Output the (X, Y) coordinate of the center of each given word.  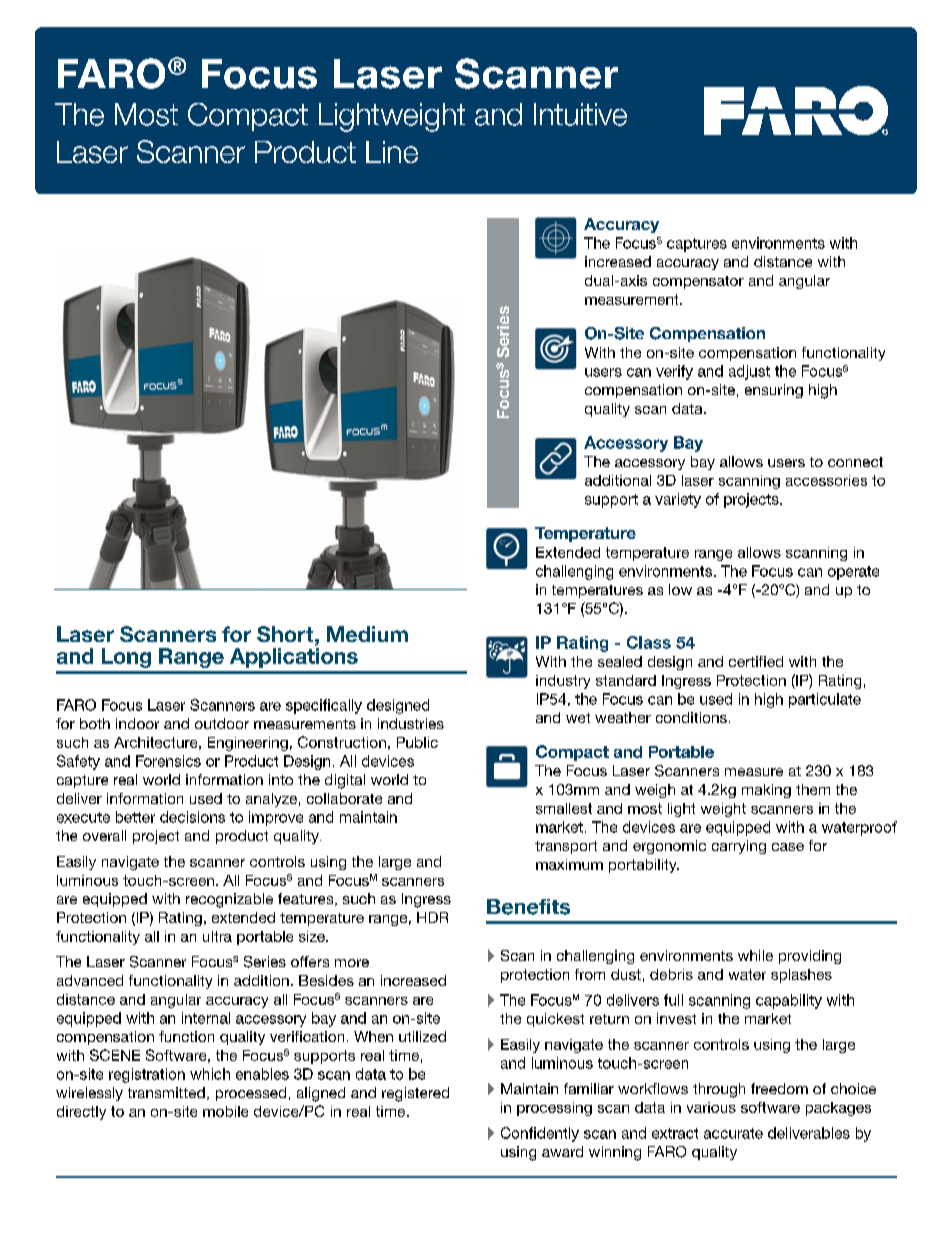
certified (756, 661)
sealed (620, 661)
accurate (733, 1133)
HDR (432, 917)
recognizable (229, 900)
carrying (739, 847)
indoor (137, 723)
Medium (367, 634)
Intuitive (580, 114)
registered (415, 1094)
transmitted (166, 1092)
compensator (698, 282)
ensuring (774, 391)
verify (674, 372)
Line (392, 152)
